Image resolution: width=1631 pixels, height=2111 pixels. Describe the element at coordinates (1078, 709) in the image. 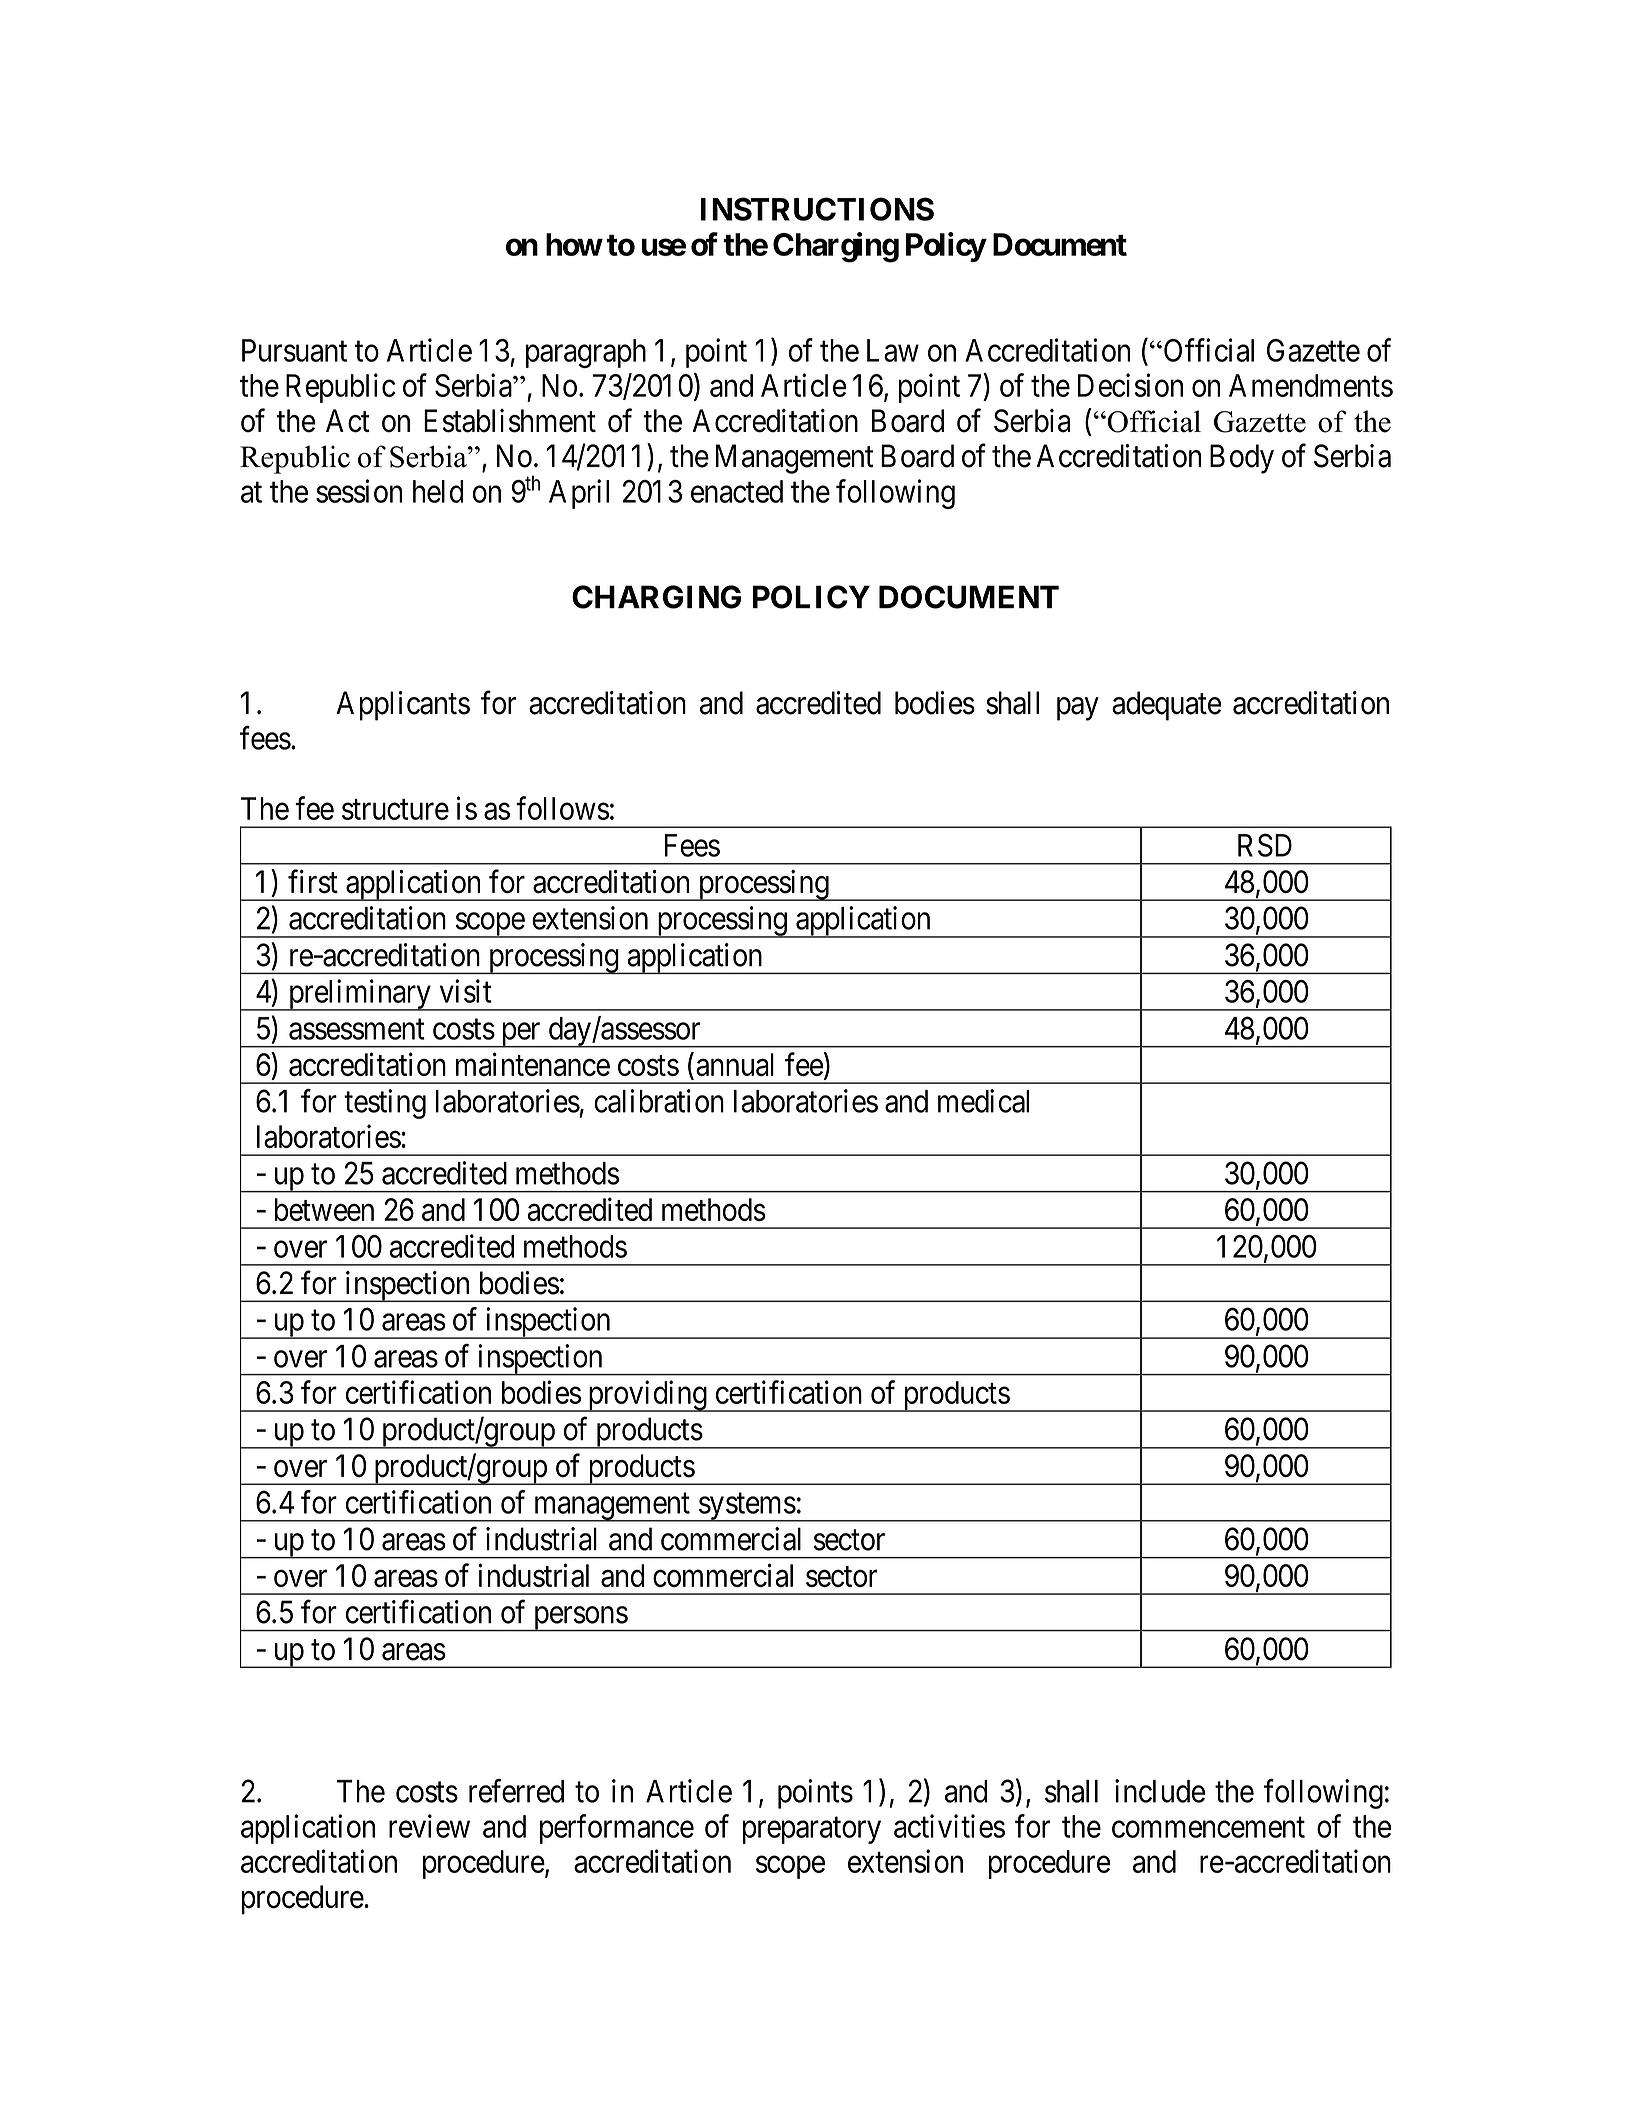

I see `pay` at that location.
